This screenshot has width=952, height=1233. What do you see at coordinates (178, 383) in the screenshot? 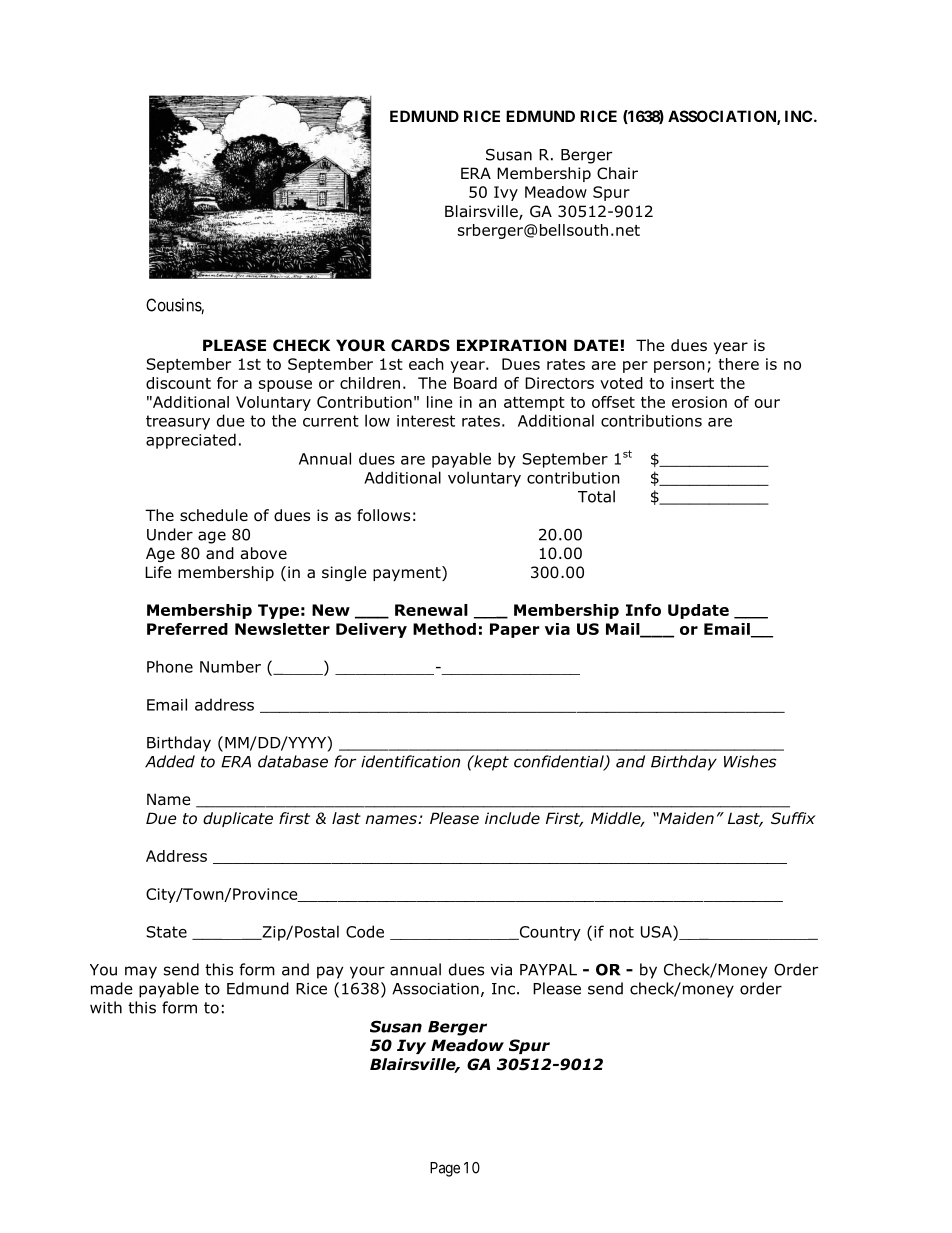
I see `discount` at bounding box center [178, 383].
